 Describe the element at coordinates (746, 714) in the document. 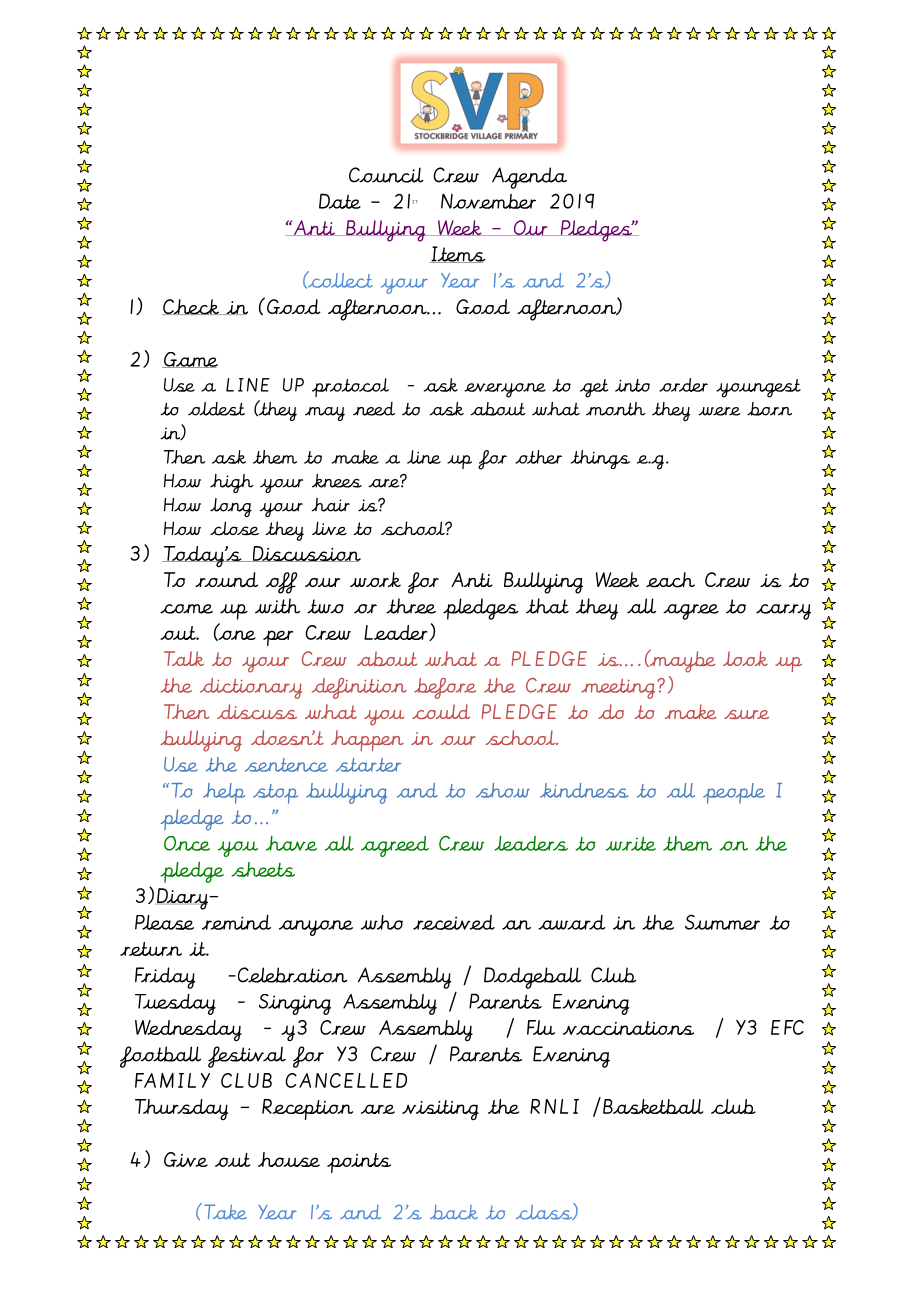

I see `sure` at that location.
